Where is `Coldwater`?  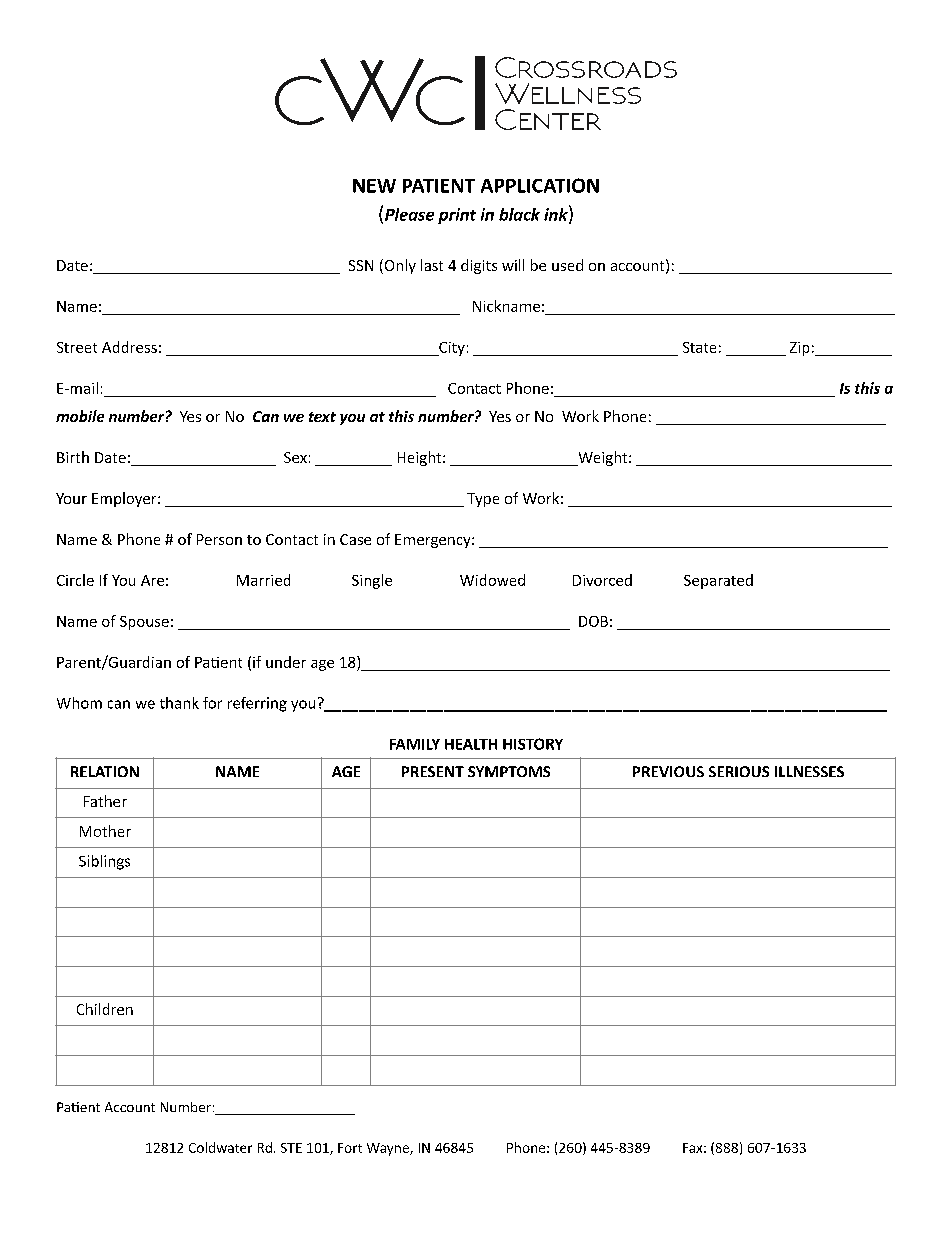
Coldwater is located at coordinates (220, 1147).
